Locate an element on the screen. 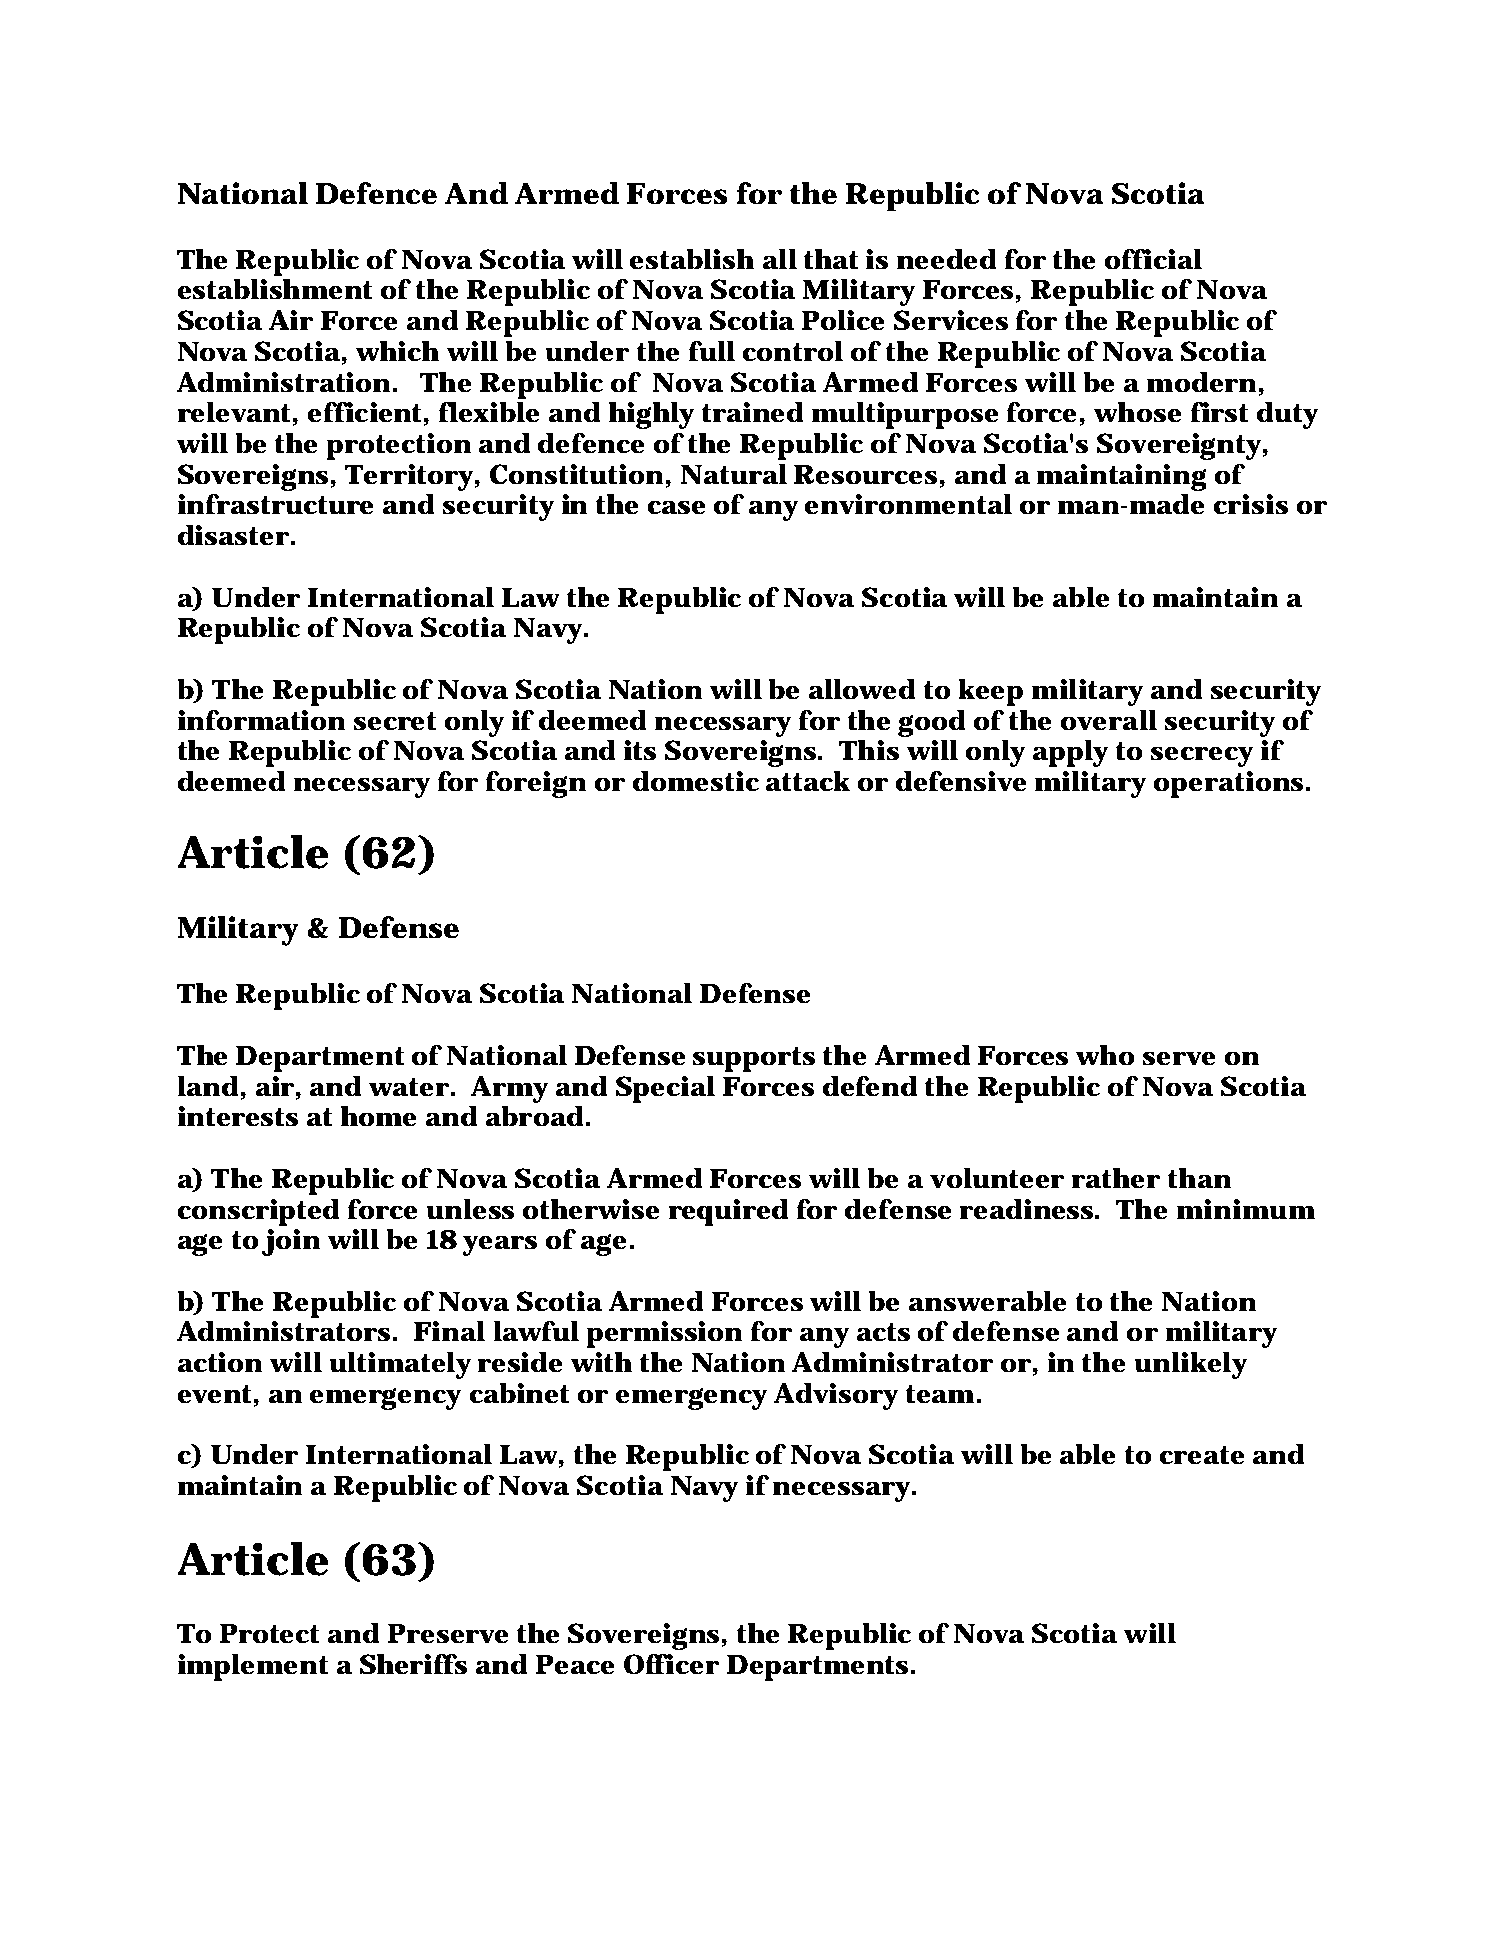 The width and height of the screenshot is (1504, 1947). create is located at coordinates (1202, 1455).
